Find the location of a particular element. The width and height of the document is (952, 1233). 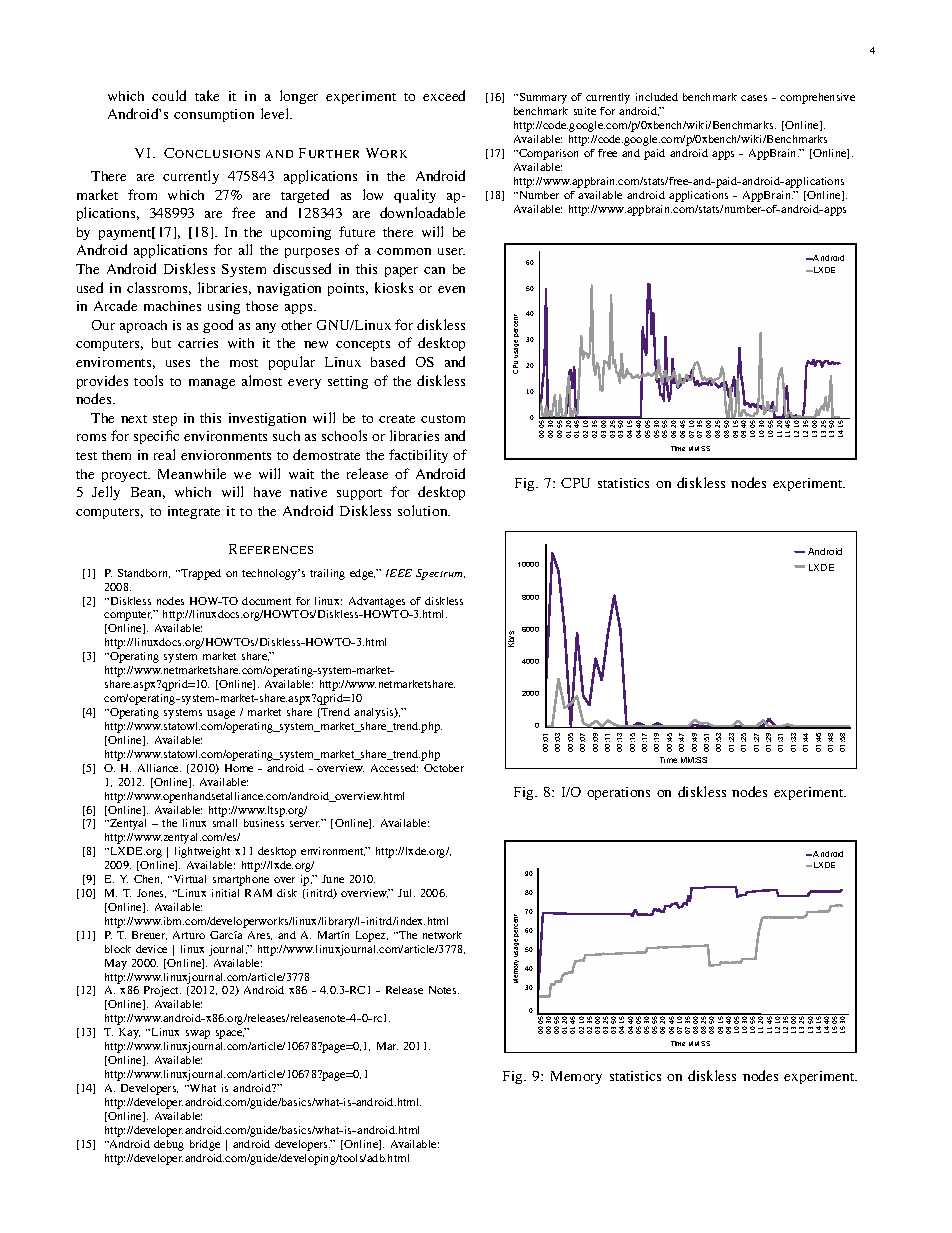

exceed is located at coordinates (444, 95).
